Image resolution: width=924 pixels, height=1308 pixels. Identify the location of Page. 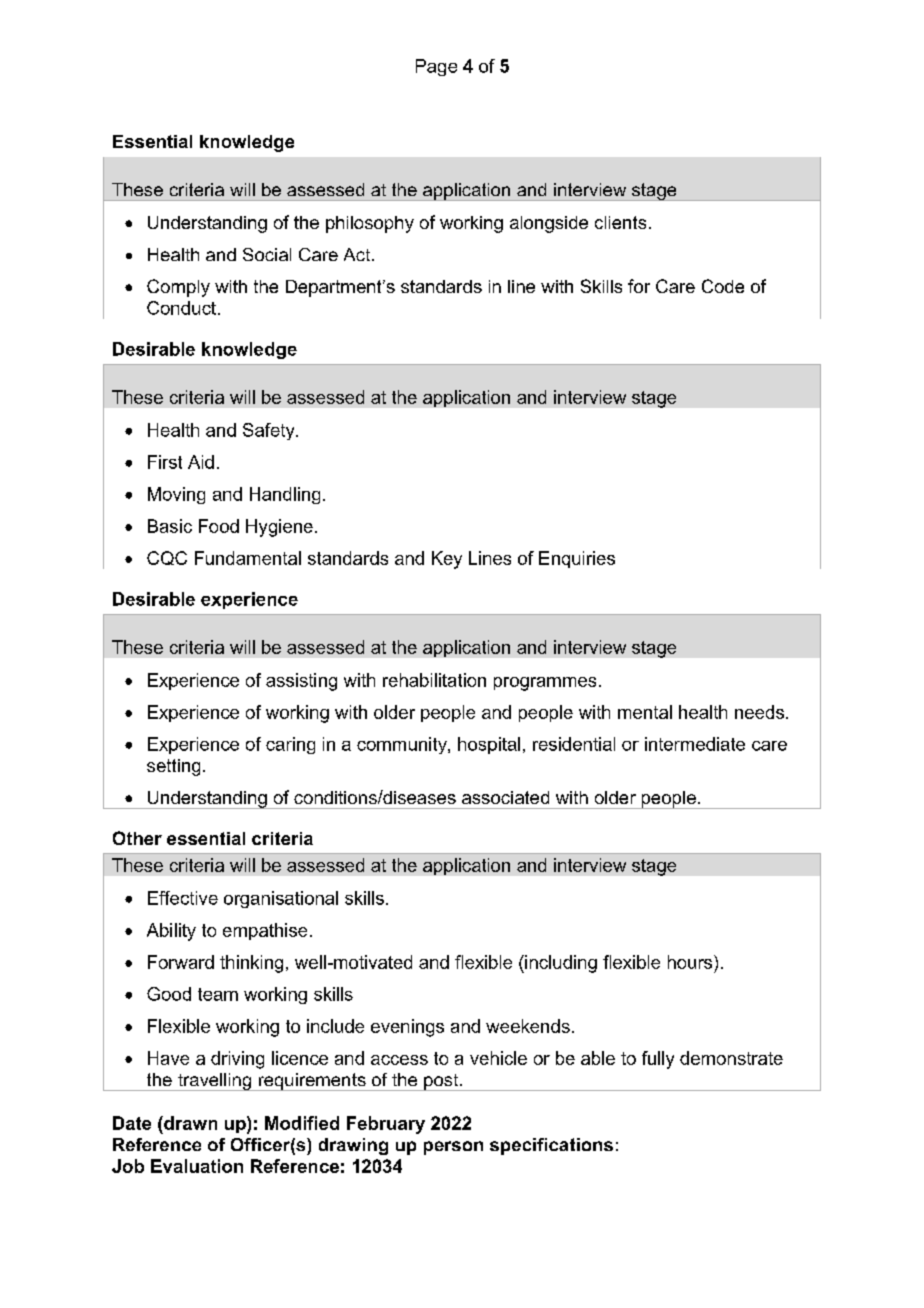
(436, 67).
